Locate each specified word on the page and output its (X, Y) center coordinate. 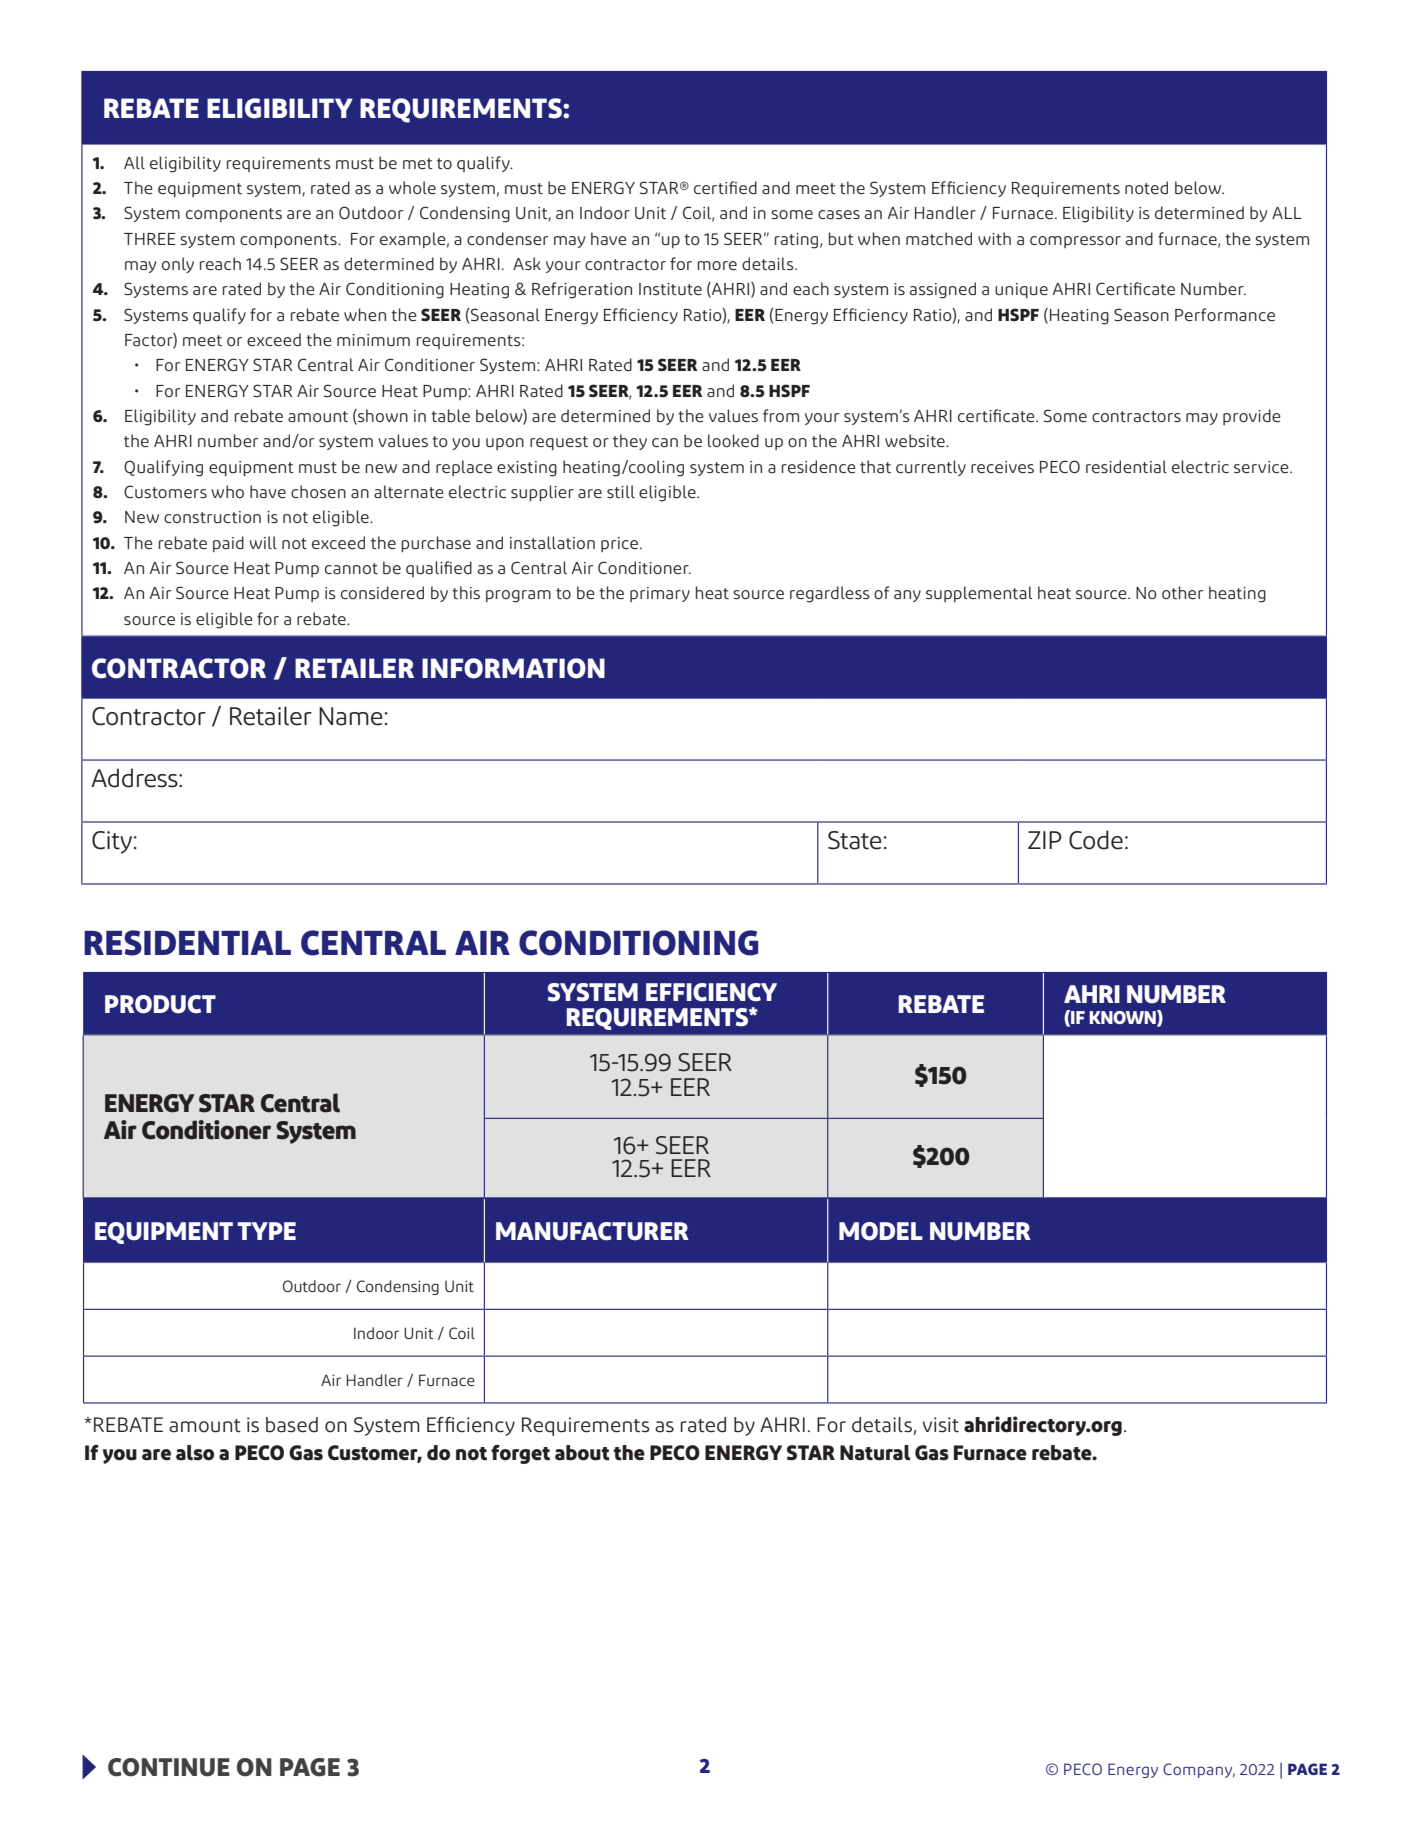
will (263, 542)
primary (660, 594)
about (582, 1453)
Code (1096, 840)
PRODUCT (160, 1004)
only (178, 265)
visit (941, 1425)
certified (725, 187)
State (854, 840)
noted (1146, 187)
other (1182, 592)
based (292, 1425)
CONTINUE (169, 1767)
